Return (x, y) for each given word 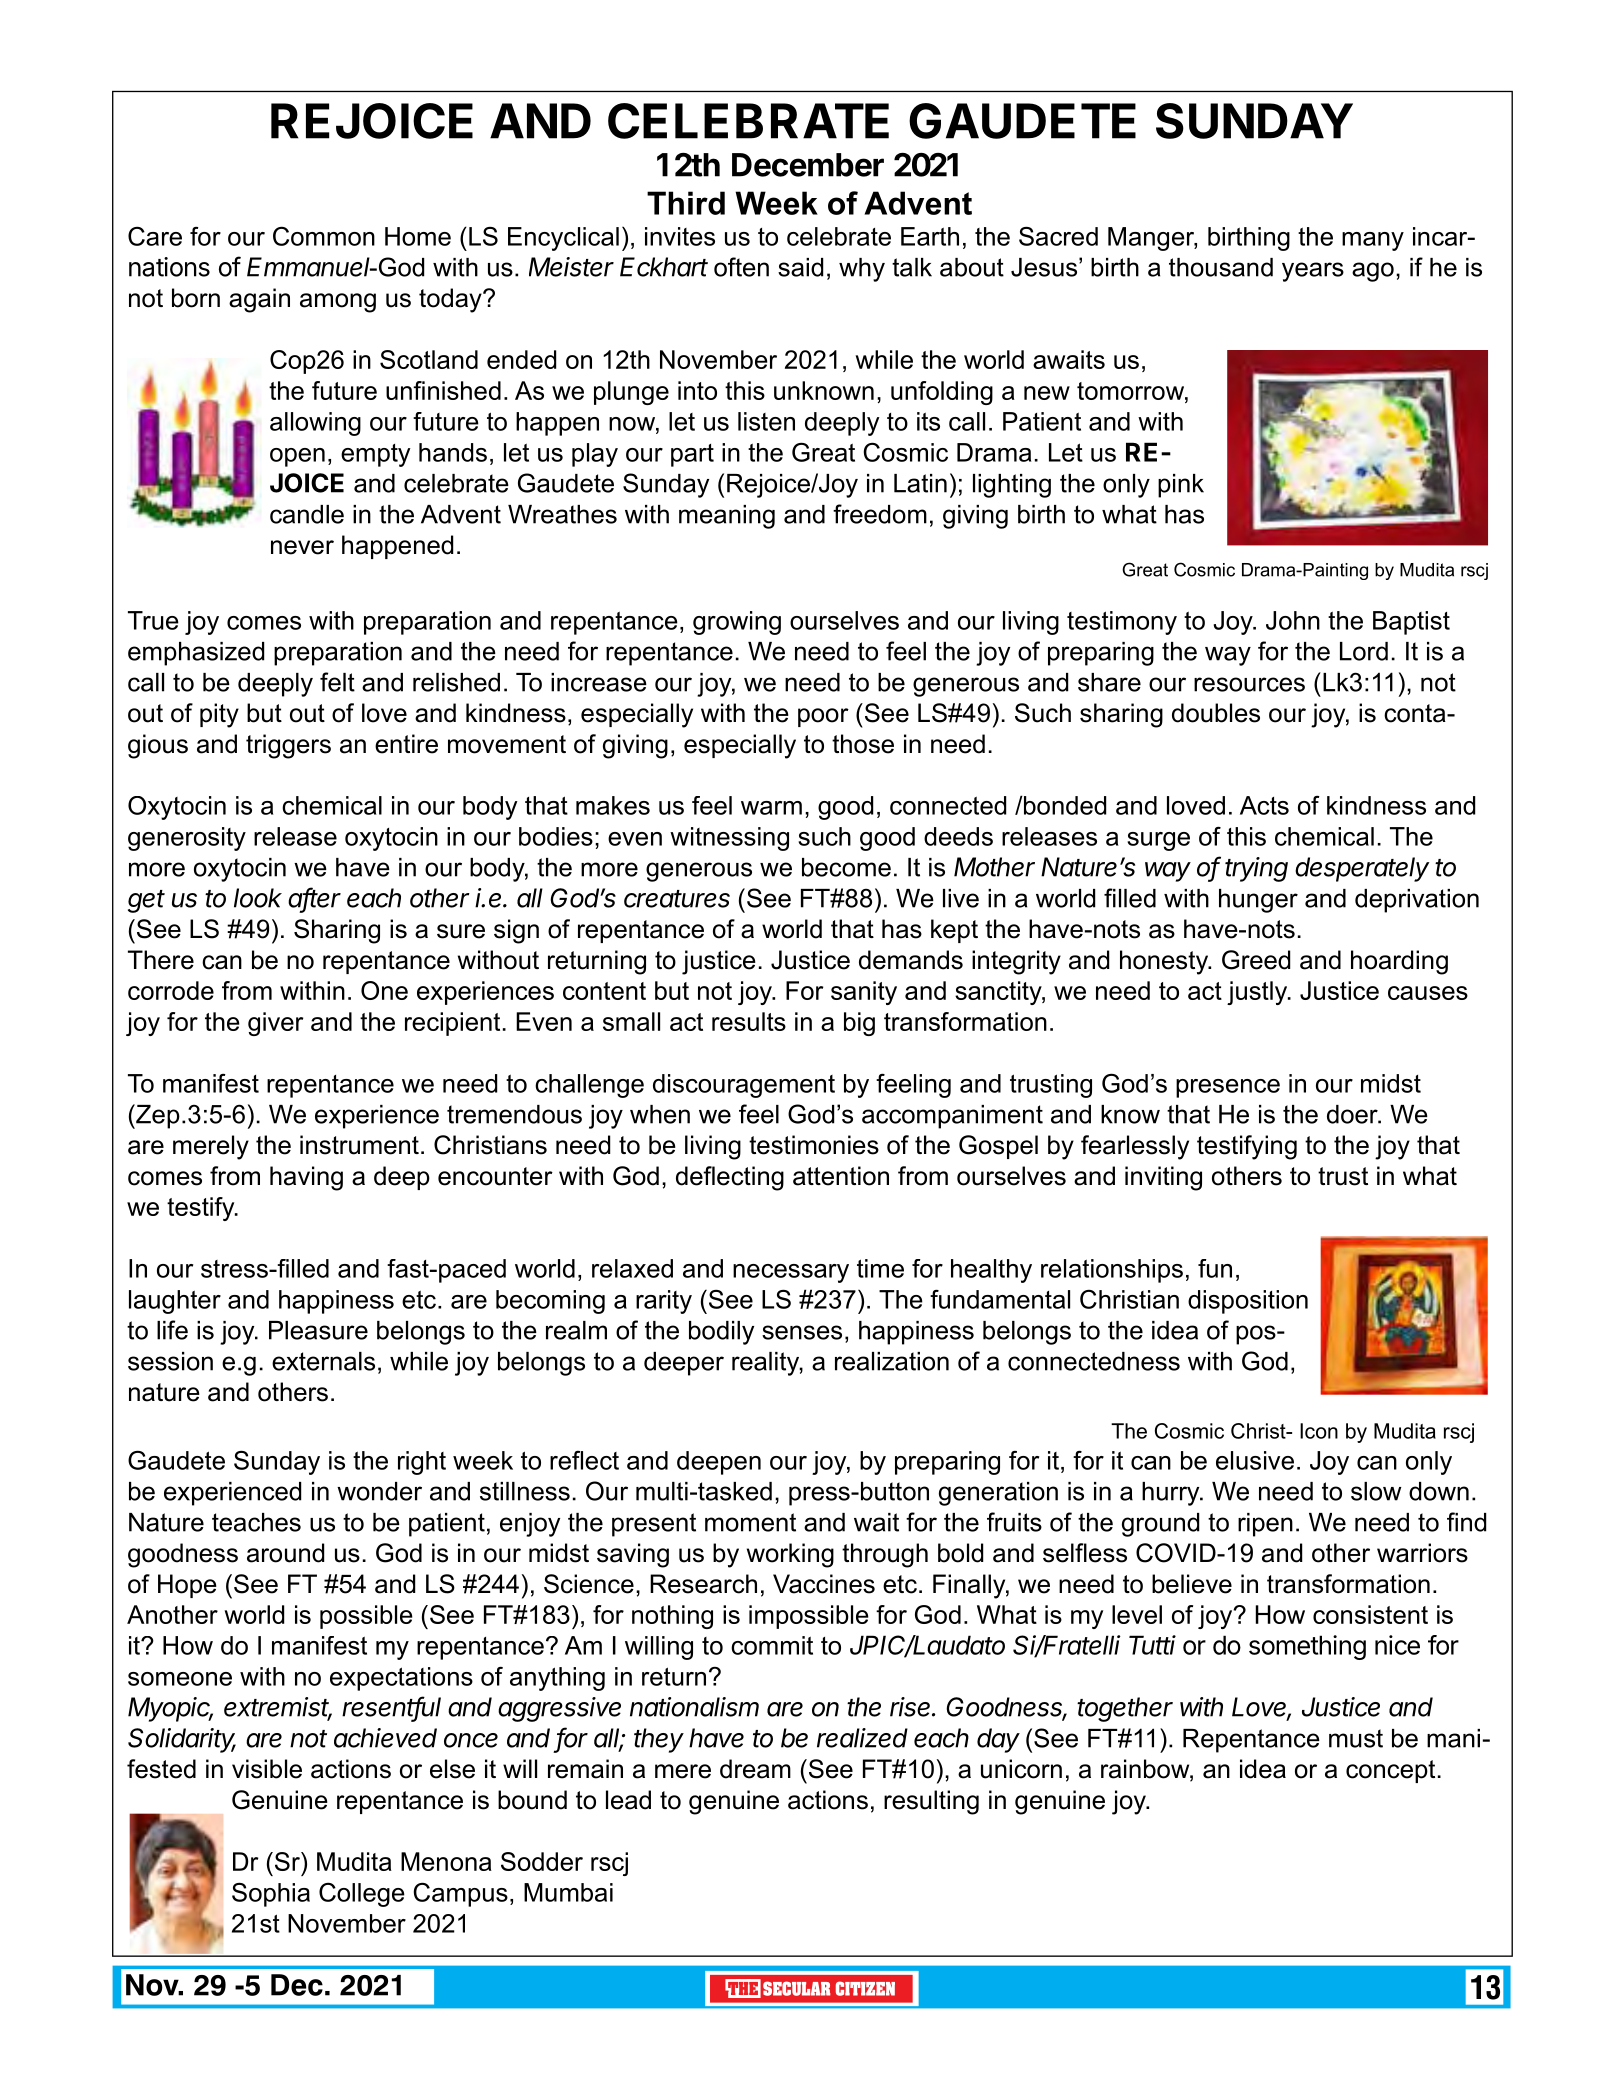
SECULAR (797, 1988)
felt (337, 682)
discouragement (744, 1086)
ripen (1265, 1525)
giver (275, 1024)
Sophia (271, 1894)
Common (324, 236)
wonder (379, 1491)
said (800, 267)
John (1293, 620)
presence (1228, 1088)
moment (750, 1522)
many (1373, 241)
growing (737, 623)
